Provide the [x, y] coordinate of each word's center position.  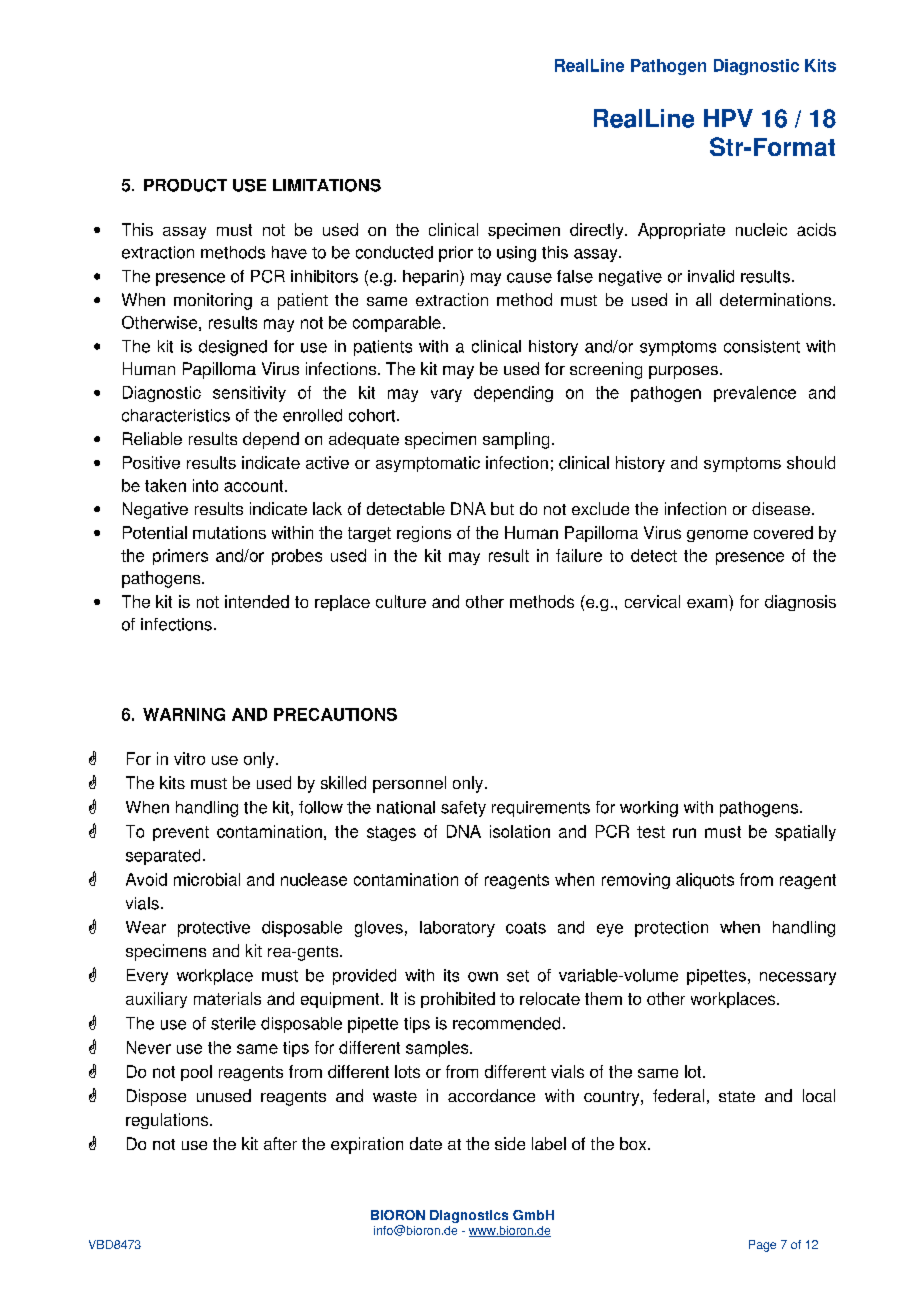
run [684, 833]
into [205, 485]
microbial [207, 879]
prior [456, 254]
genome [717, 536]
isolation [520, 831]
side [510, 1143]
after [280, 1143]
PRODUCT [185, 185]
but [502, 508]
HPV [728, 118]
